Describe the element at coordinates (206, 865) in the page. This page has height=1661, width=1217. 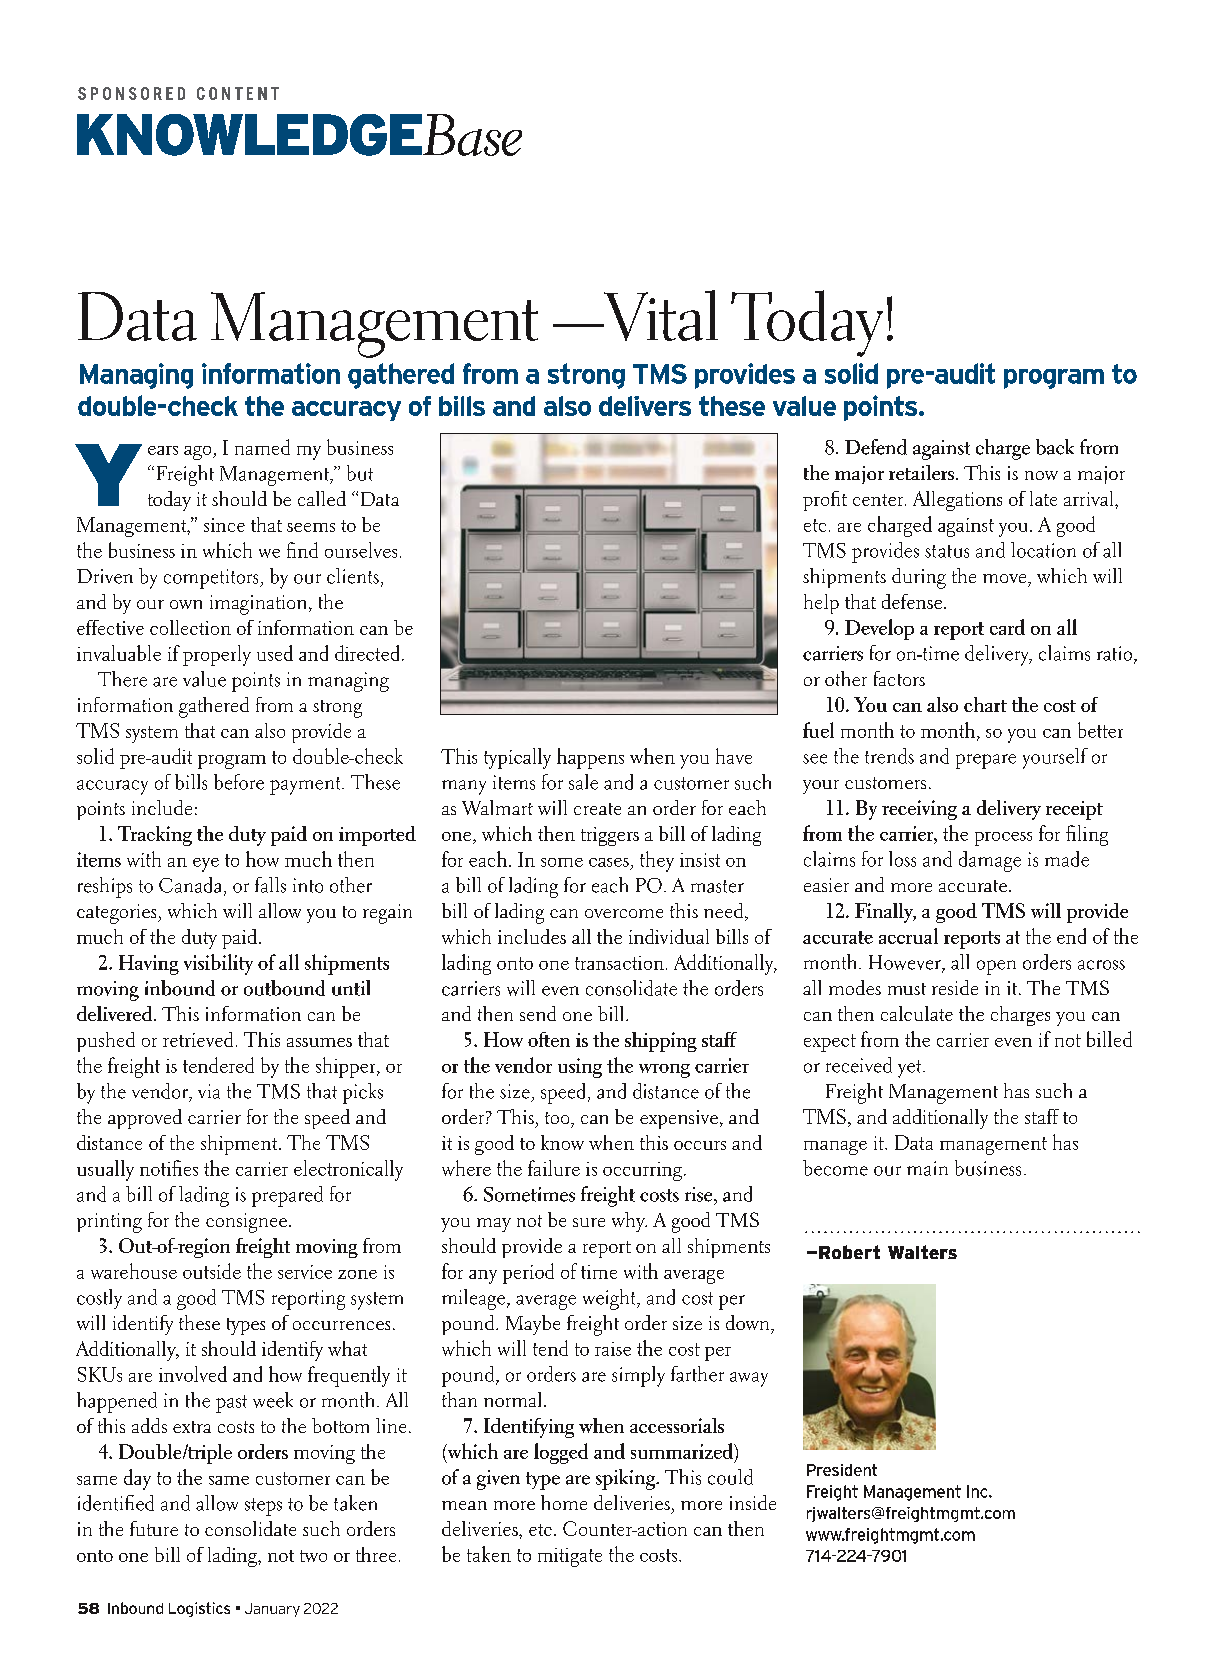
I see `eye` at that location.
